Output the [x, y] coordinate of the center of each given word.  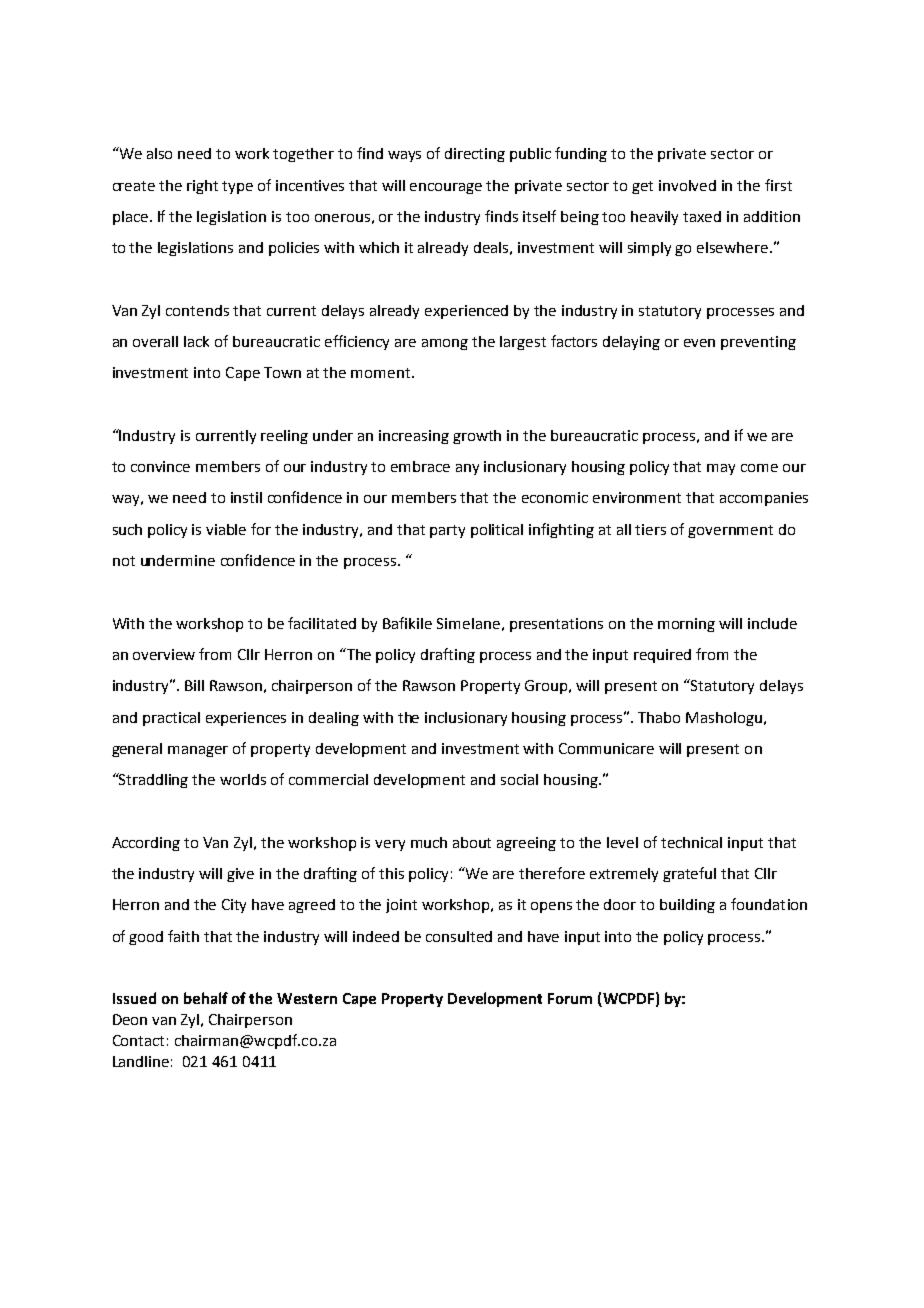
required [662, 656]
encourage [446, 188]
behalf [206, 998]
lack [196, 341]
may [721, 469]
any [467, 469]
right [202, 187]
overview [164, 654]
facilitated [322, 623]
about [472, 842]
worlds [243, 779]
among [445, 344]
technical [691, 842]
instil [246, 497]
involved [687, 185]
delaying [631, 343]
